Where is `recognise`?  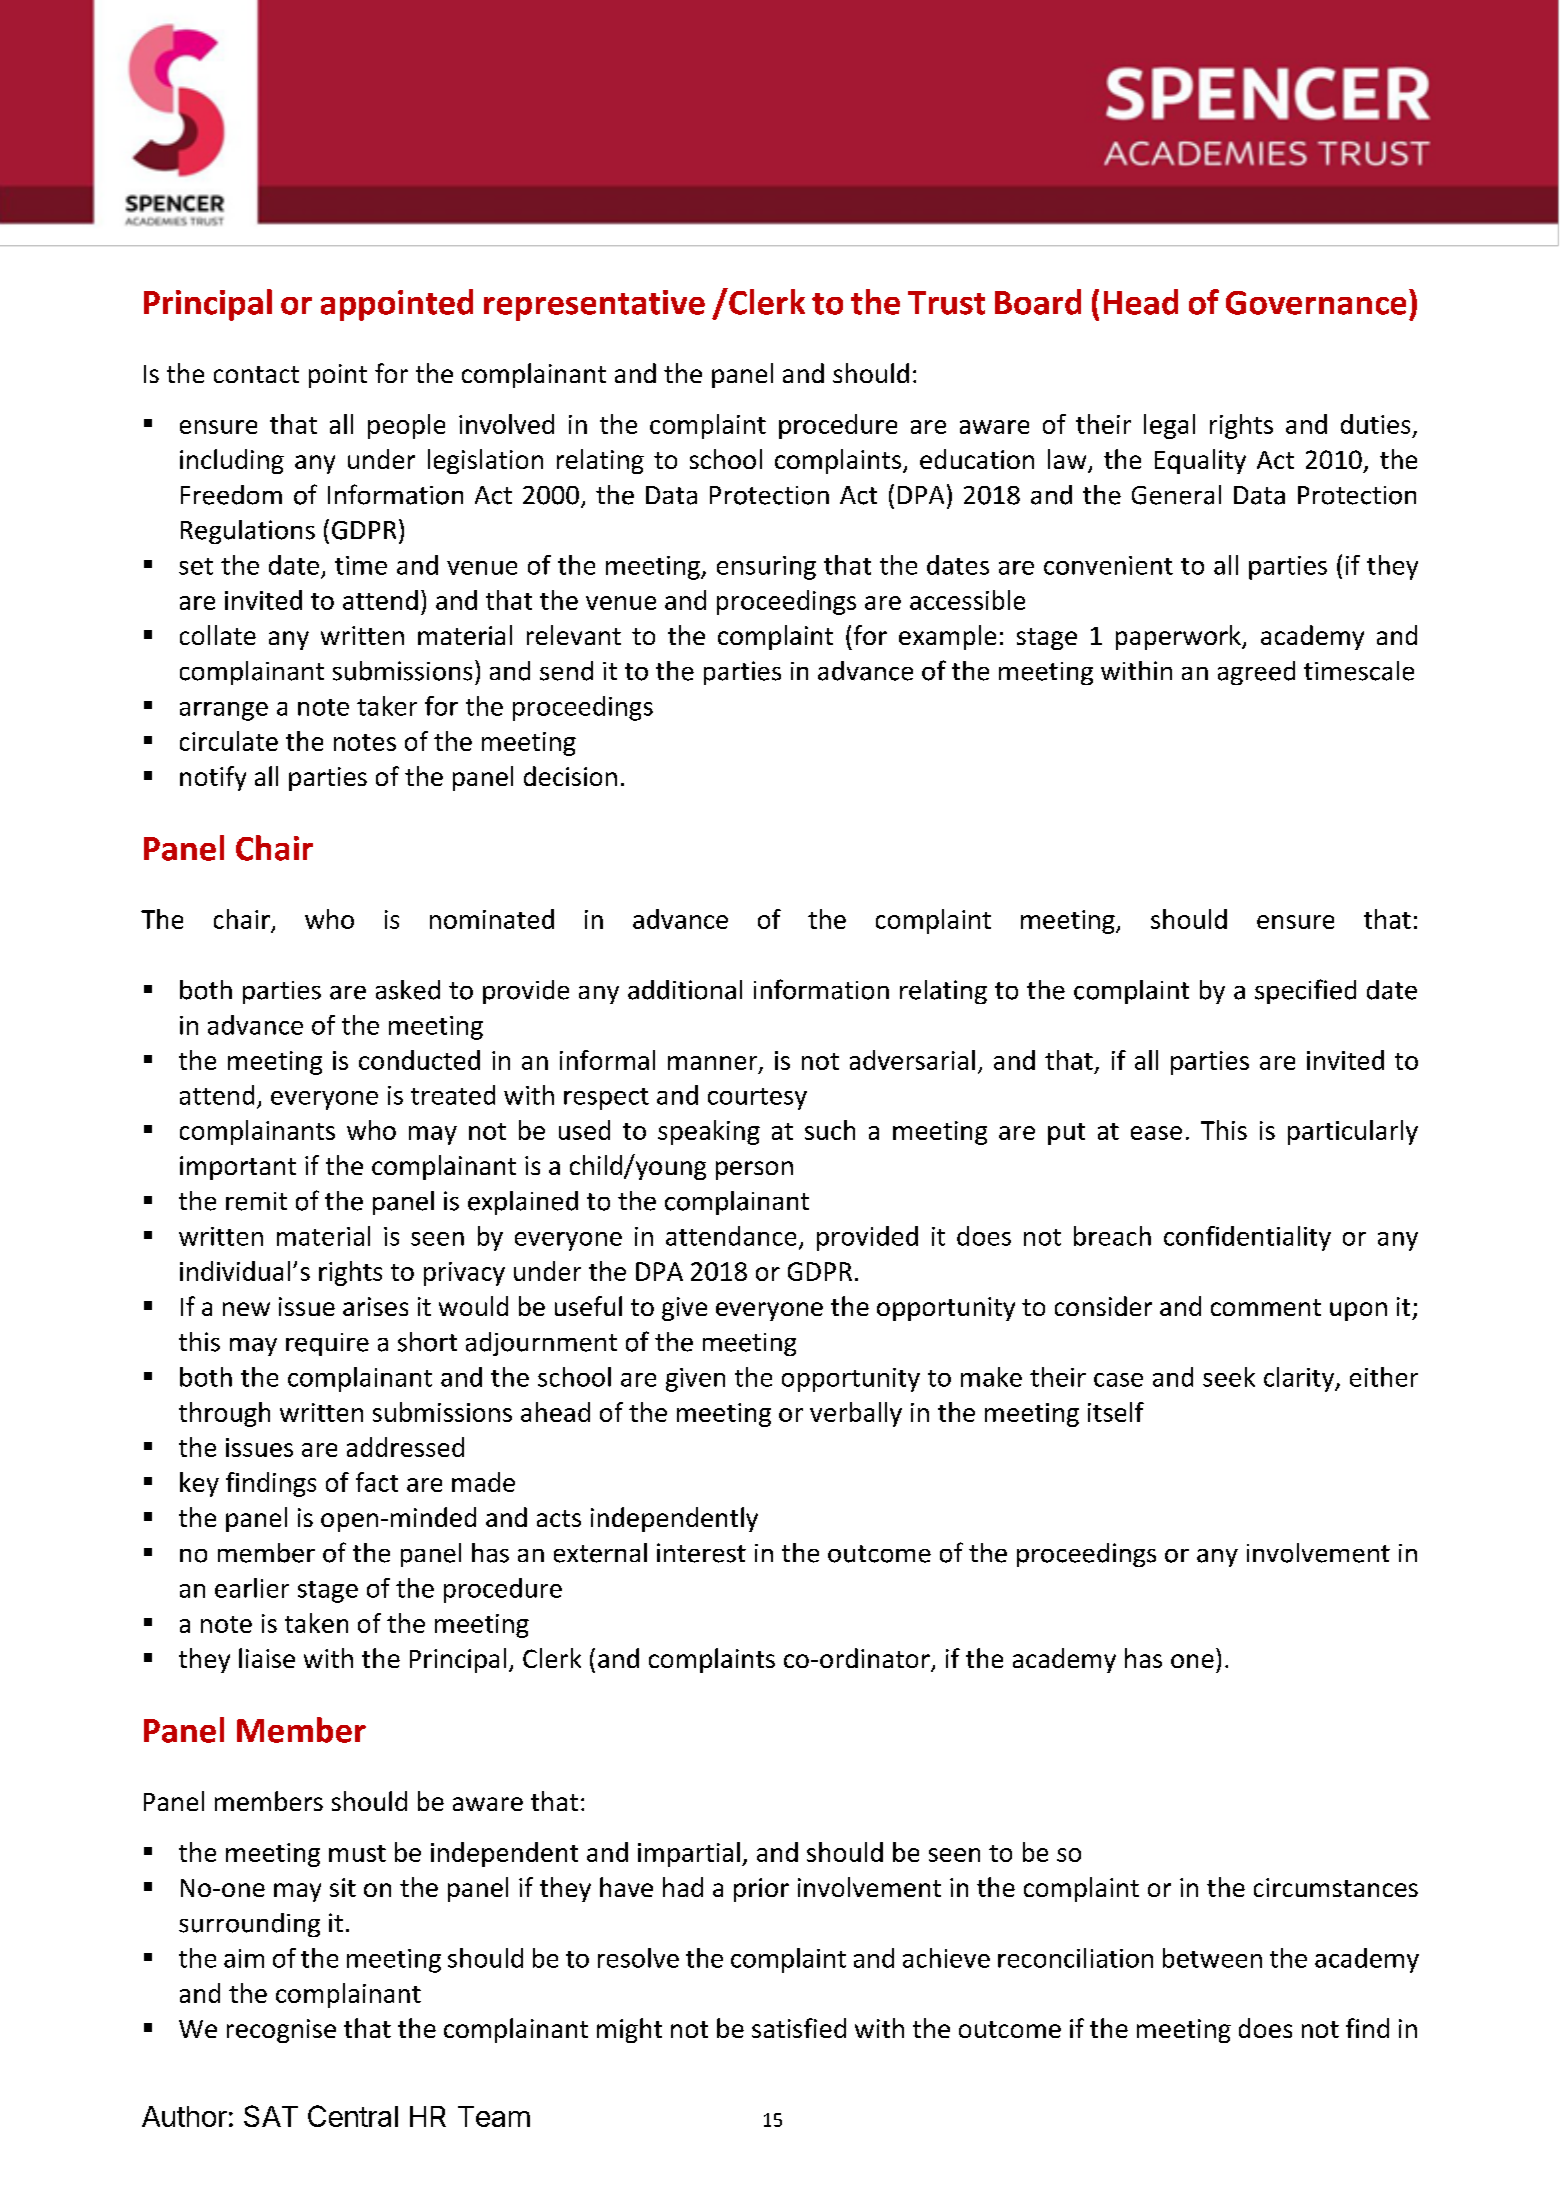
recognise is located at coordinates (281, 2031).
